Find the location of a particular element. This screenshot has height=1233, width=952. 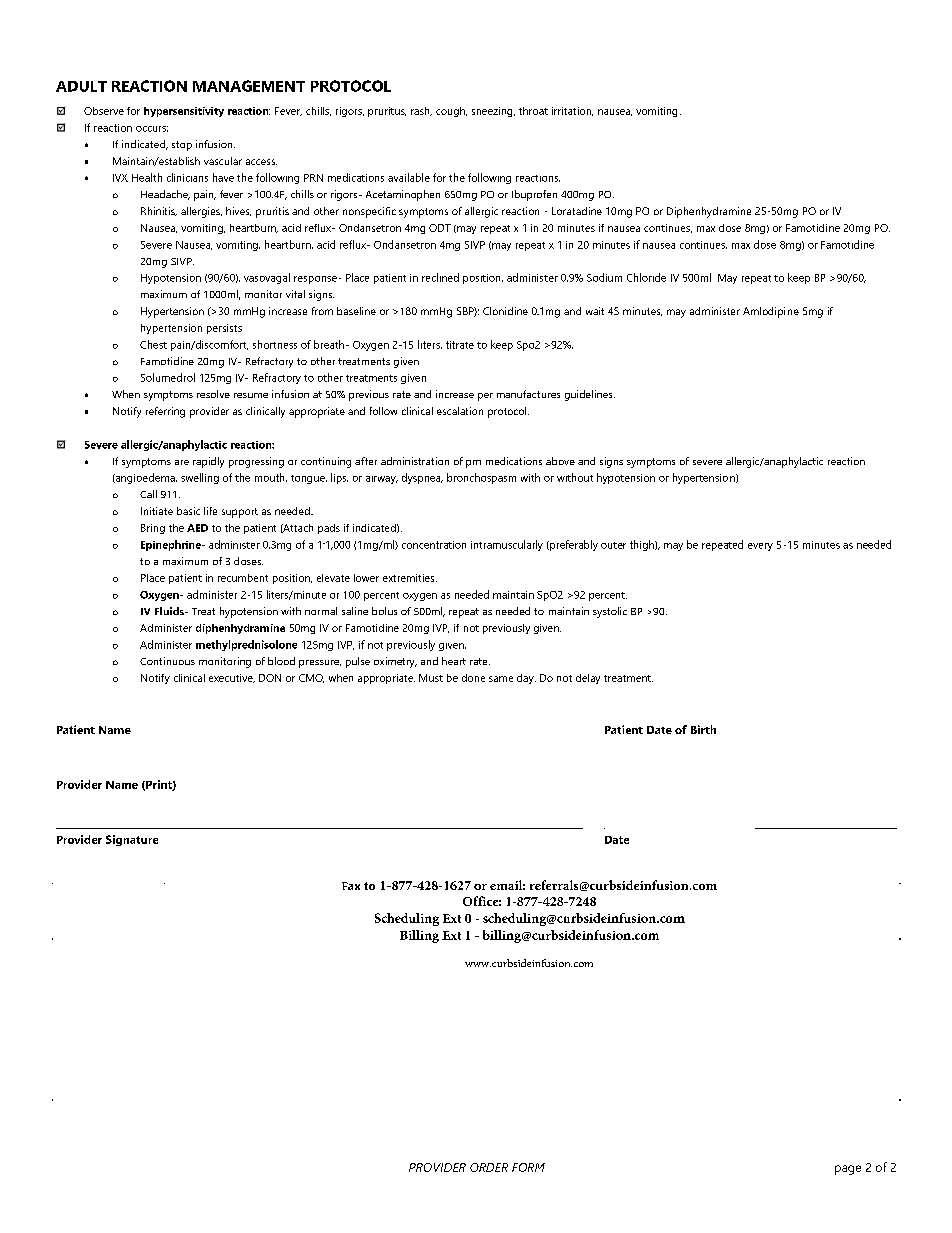

hypersensitivity is located at coordinates (184, 112).
